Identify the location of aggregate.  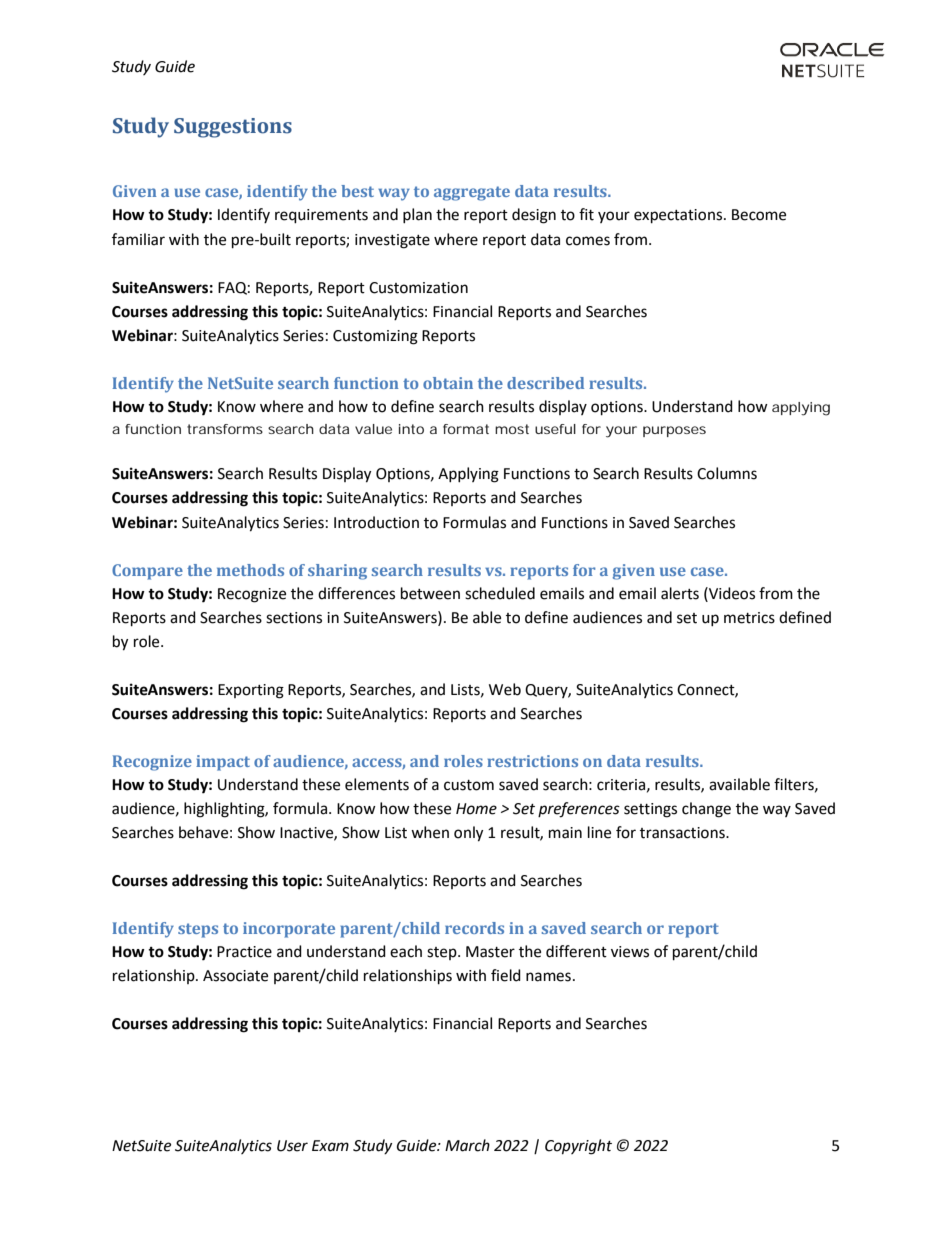
(472, 193).
